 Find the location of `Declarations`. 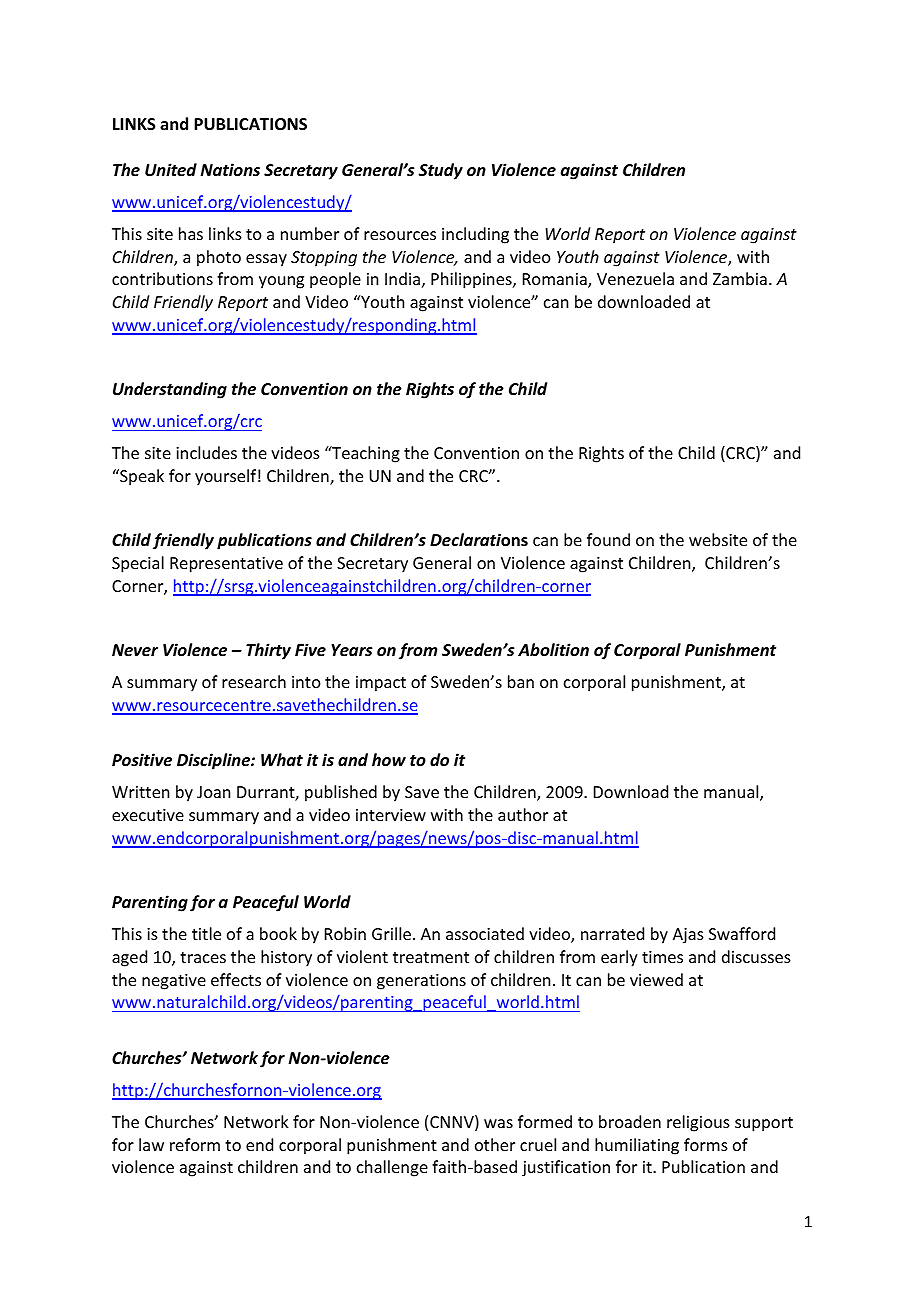

Declarations is located at coordinates (479, 540).
